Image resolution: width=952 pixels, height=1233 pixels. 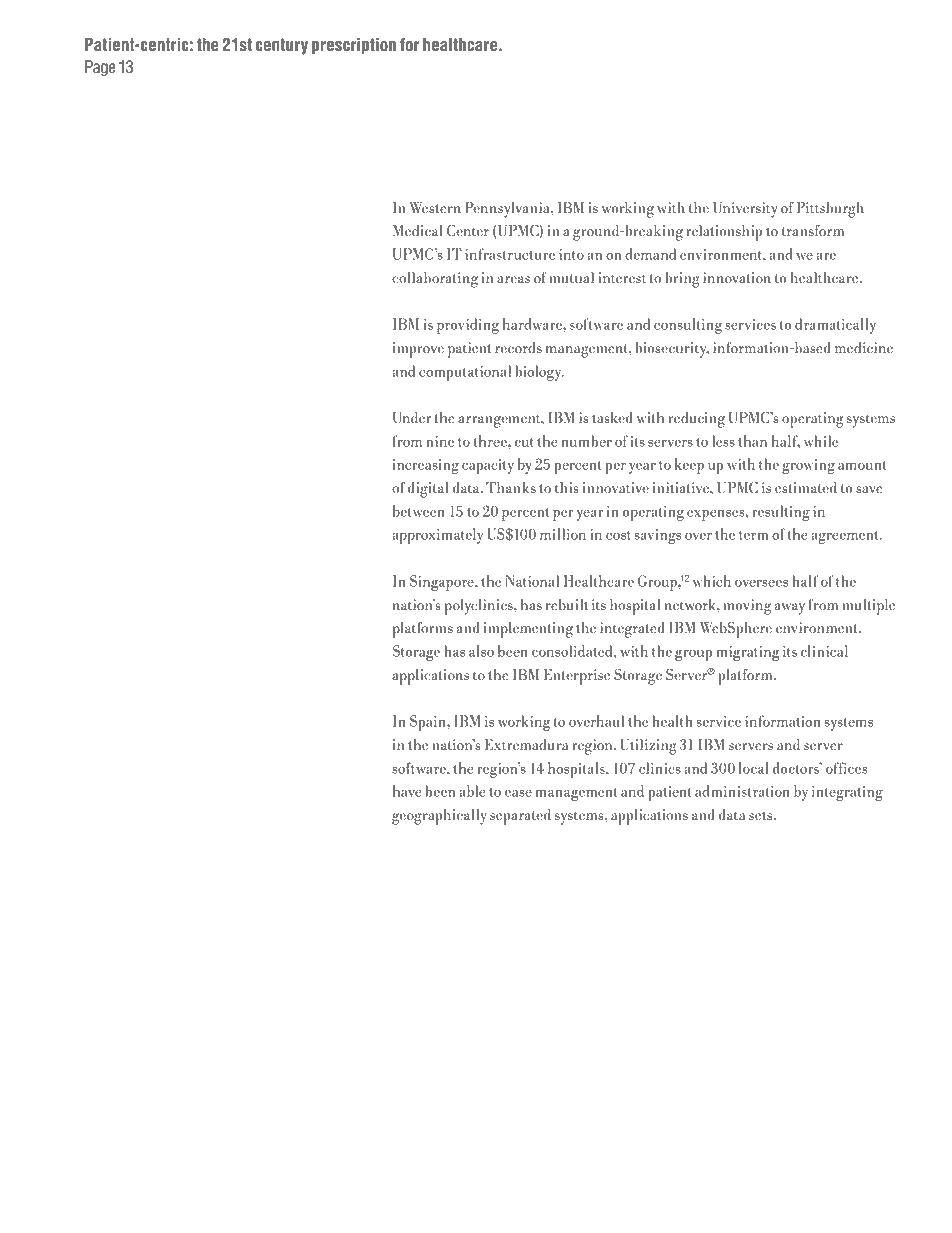 I want to click on have, so click(x=407, y=791).
